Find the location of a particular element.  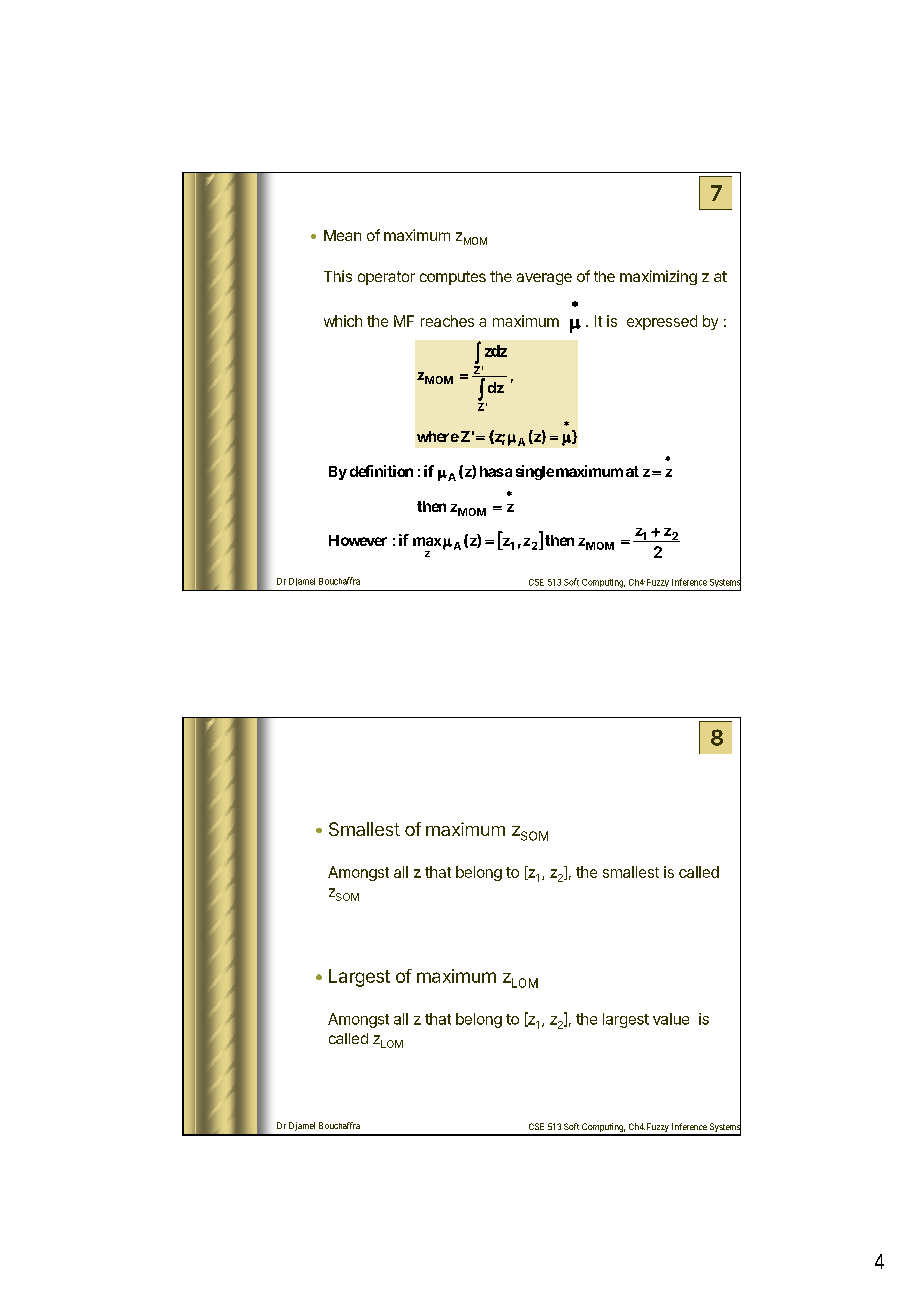

maximizing is located at coordinates (658, 277).
